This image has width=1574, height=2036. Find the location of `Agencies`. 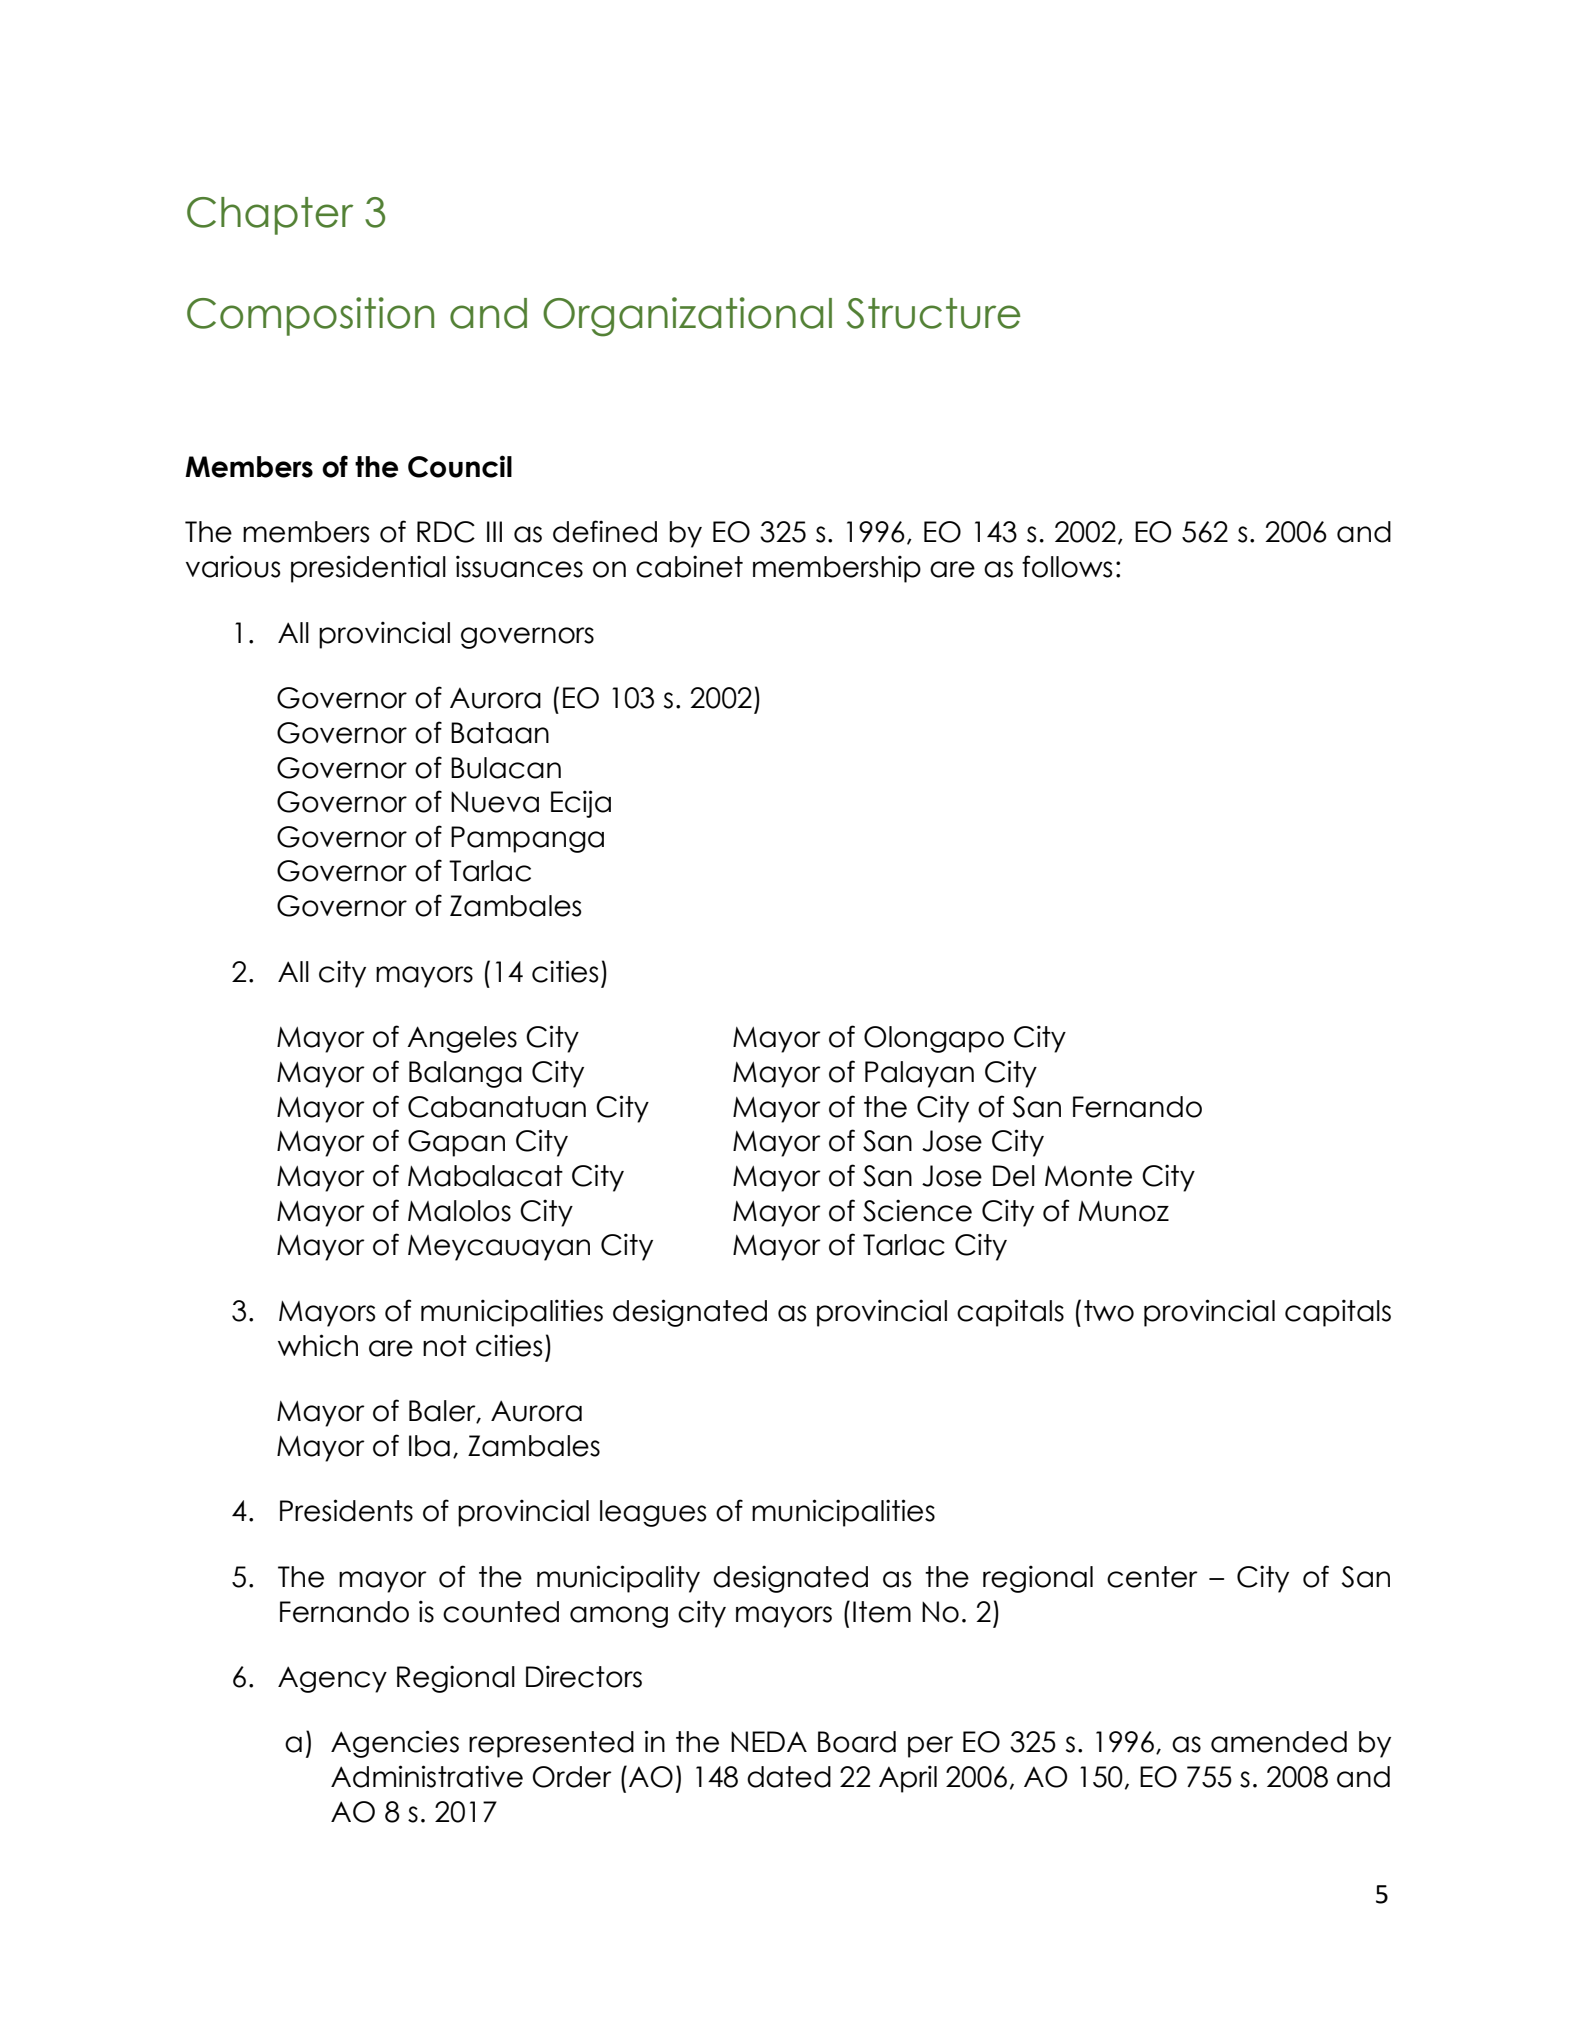

Agencies is located at coordinates (395, 1744).
